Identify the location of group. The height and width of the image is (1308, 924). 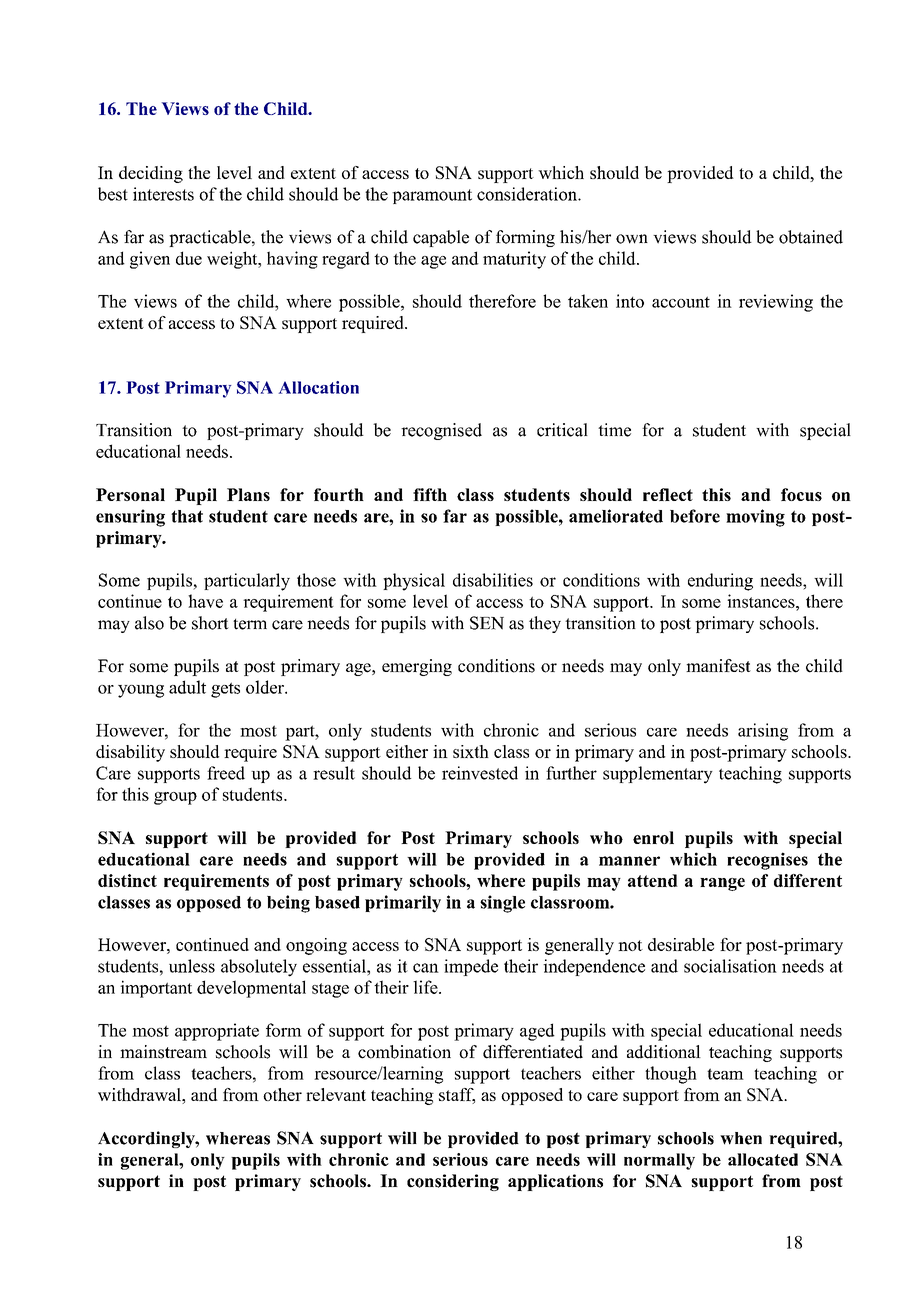
(175, 798).
